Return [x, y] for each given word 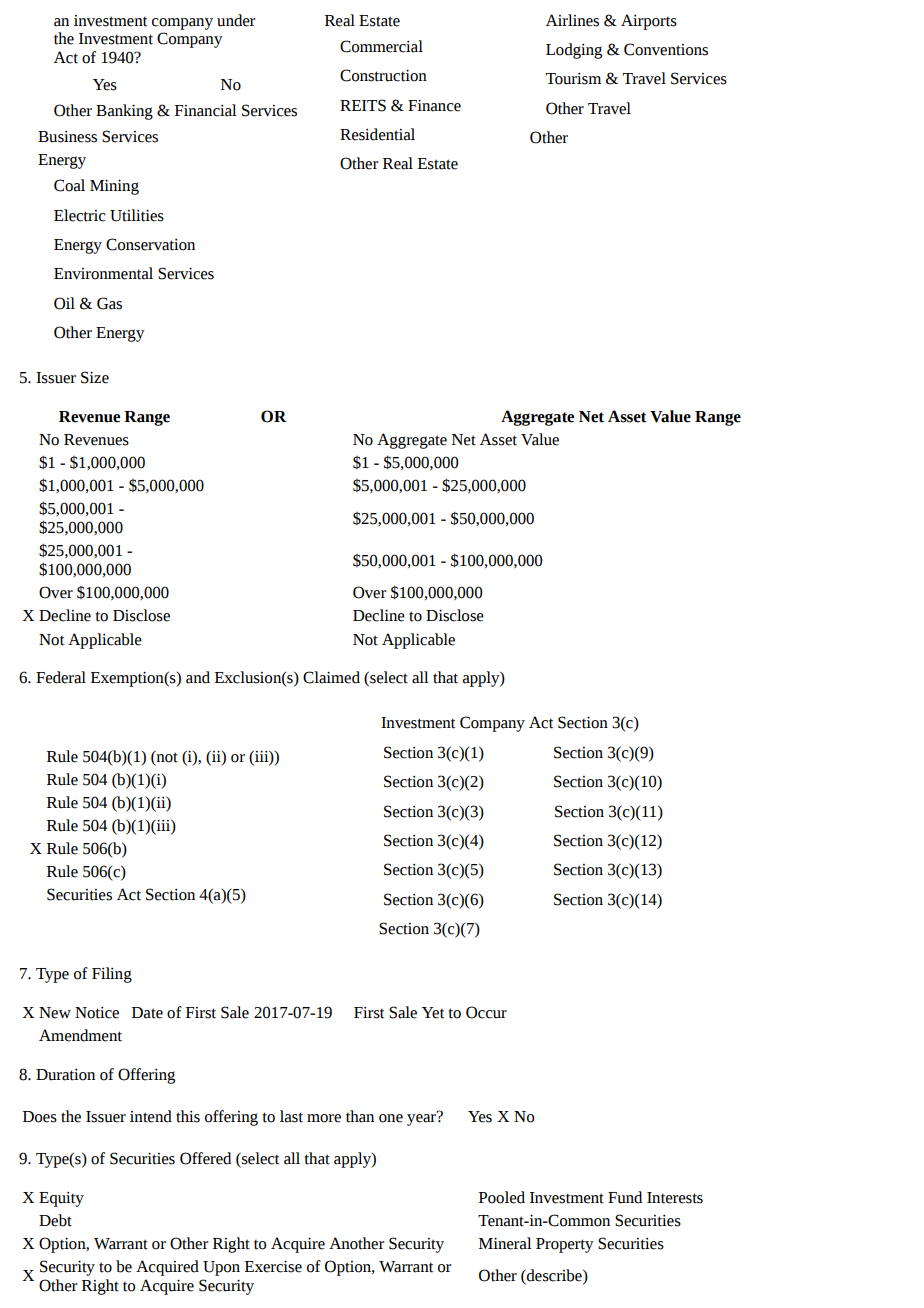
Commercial [381, 46]
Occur [486, 1012]
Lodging [574, 51]
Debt [55, 1220]
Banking [124, 112]
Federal [61, 677]
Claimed [331, 677]
